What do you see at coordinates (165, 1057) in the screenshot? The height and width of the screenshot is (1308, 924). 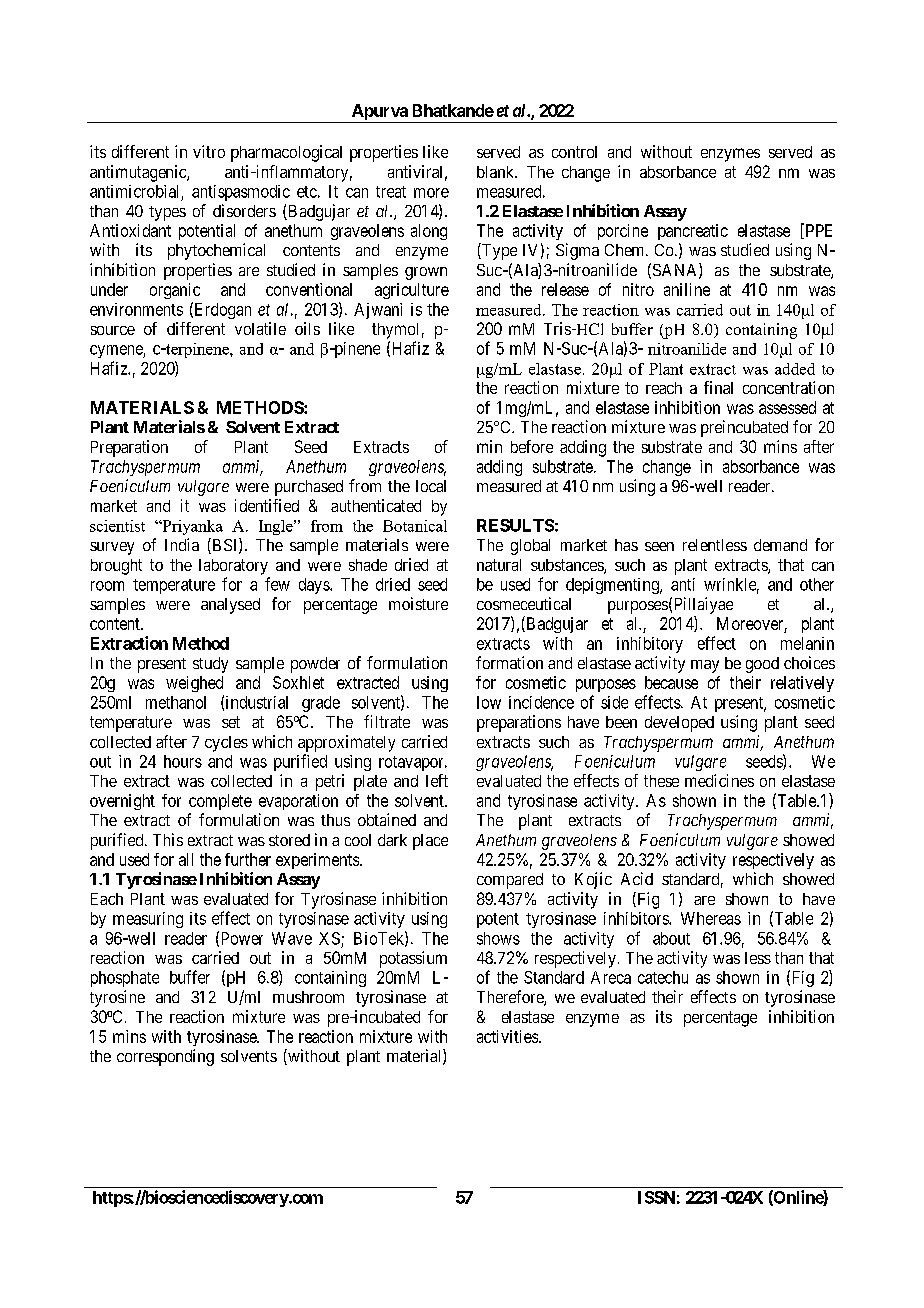 I see `corresponding` at bounding box center [165, 1057].
